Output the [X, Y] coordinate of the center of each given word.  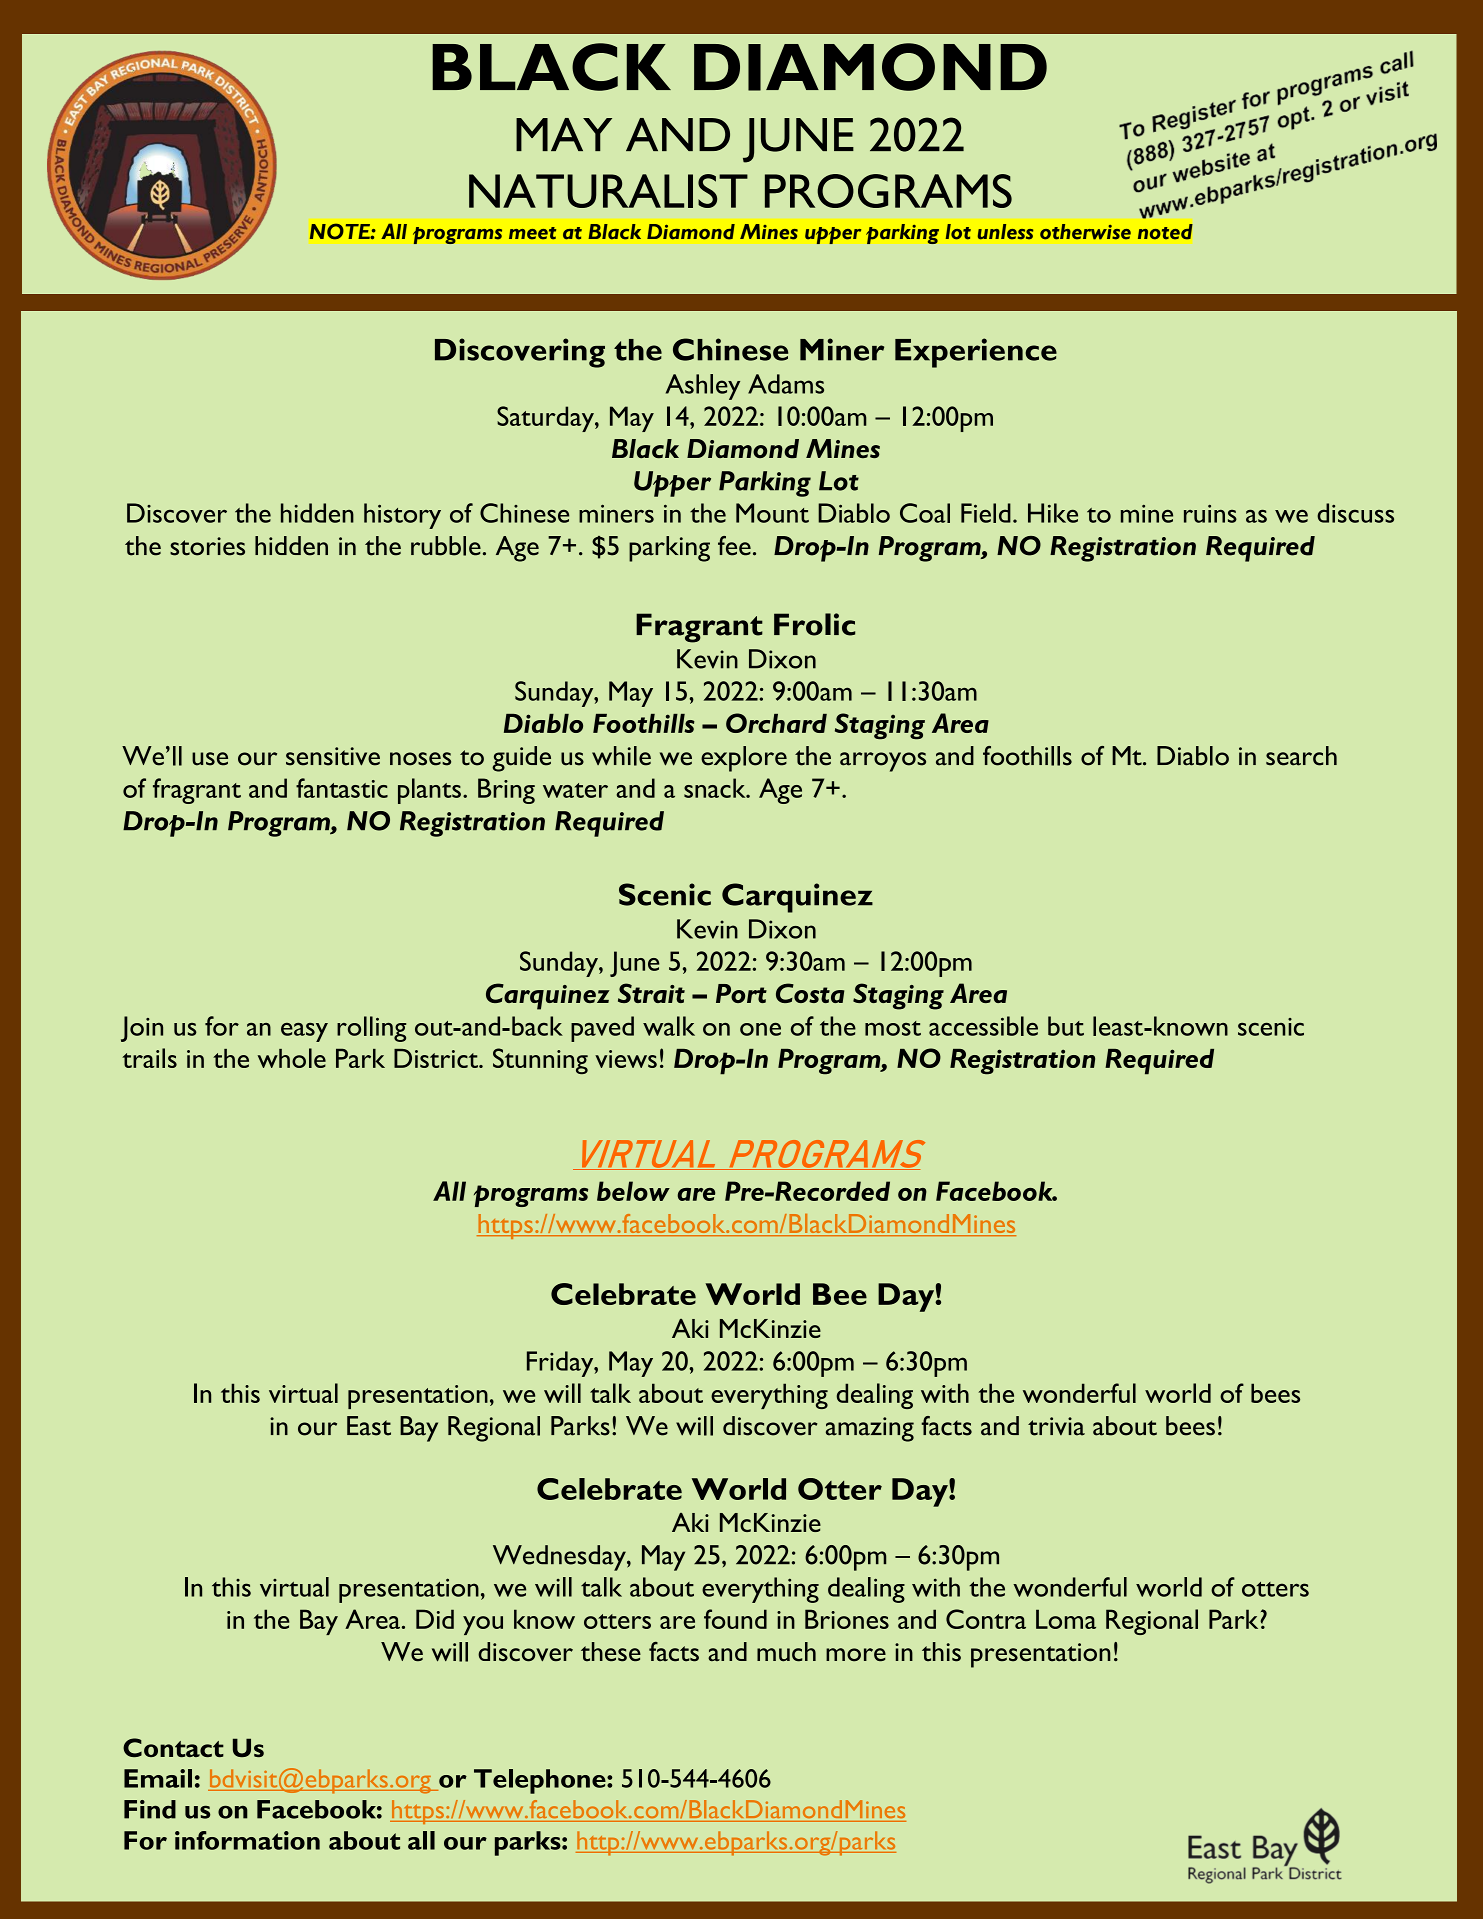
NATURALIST [608, 191]
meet [532, 233]
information [247, 1840]
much [786, 1652]
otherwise [1085, 232]
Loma [1066, 1619]
